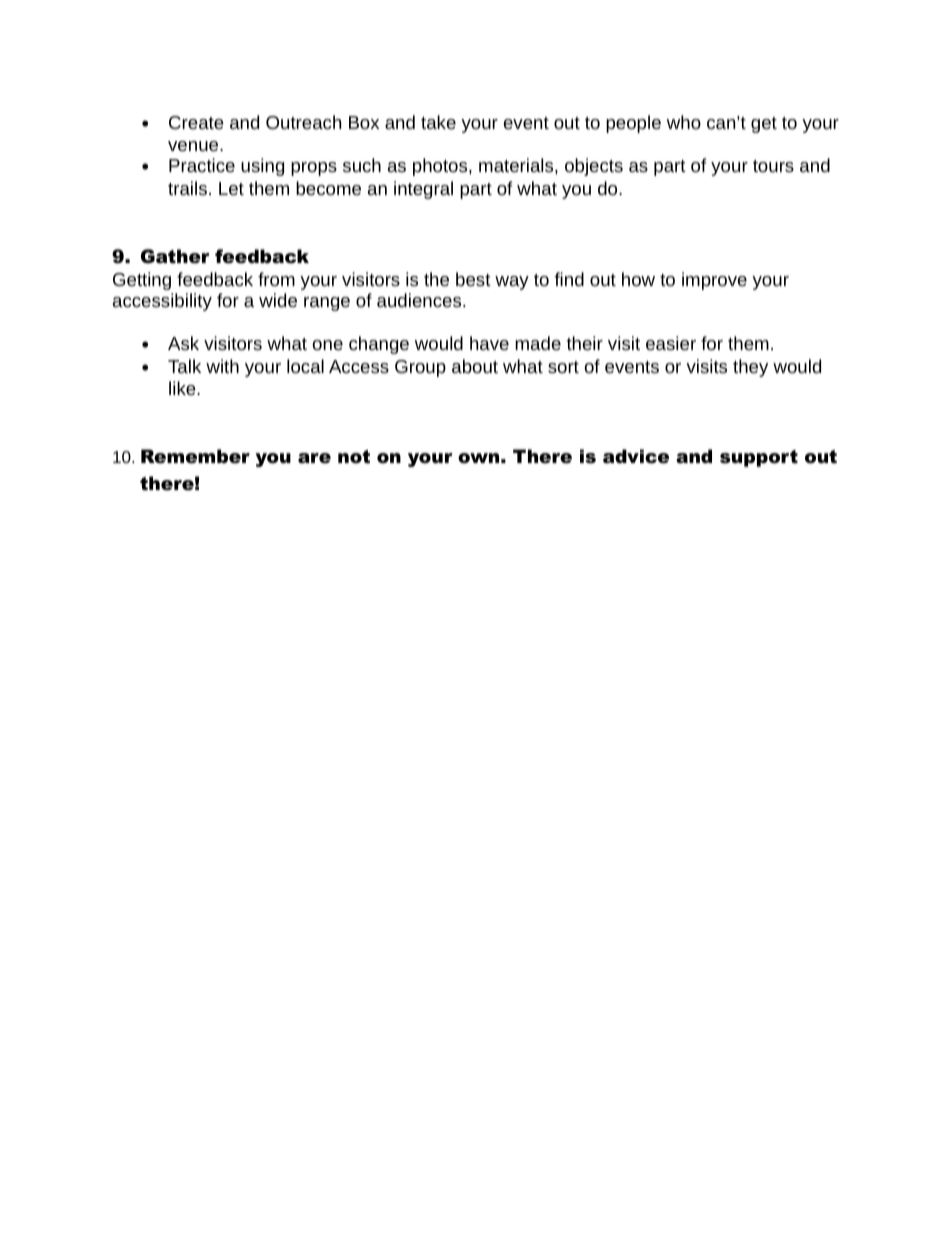  Describe the element at coordinates (354, 457) in the document. I see `not` at that location.
